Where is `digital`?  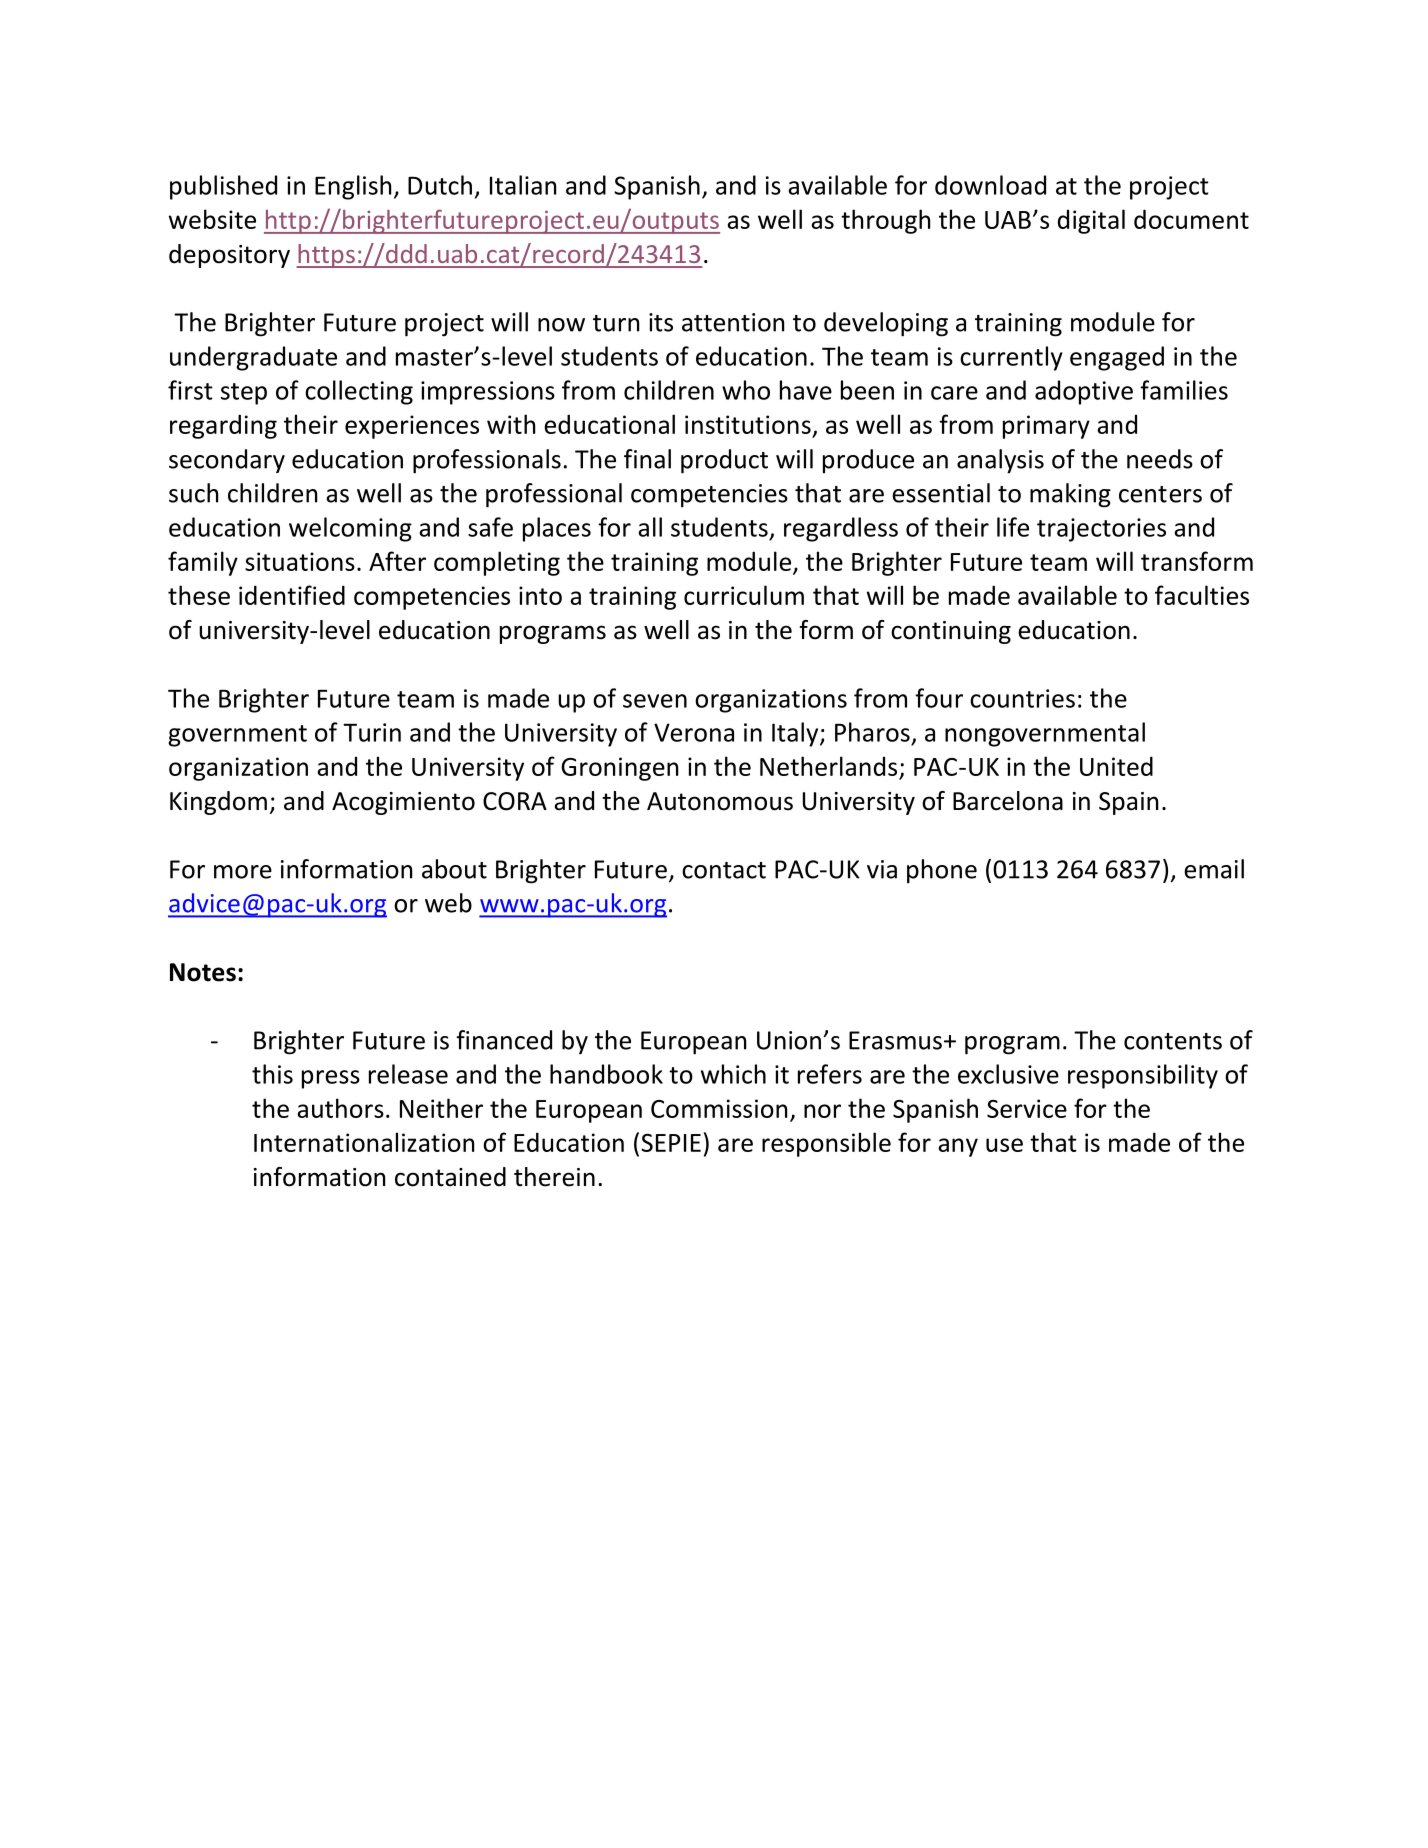
digital is located at coordinates (1091, 221).
